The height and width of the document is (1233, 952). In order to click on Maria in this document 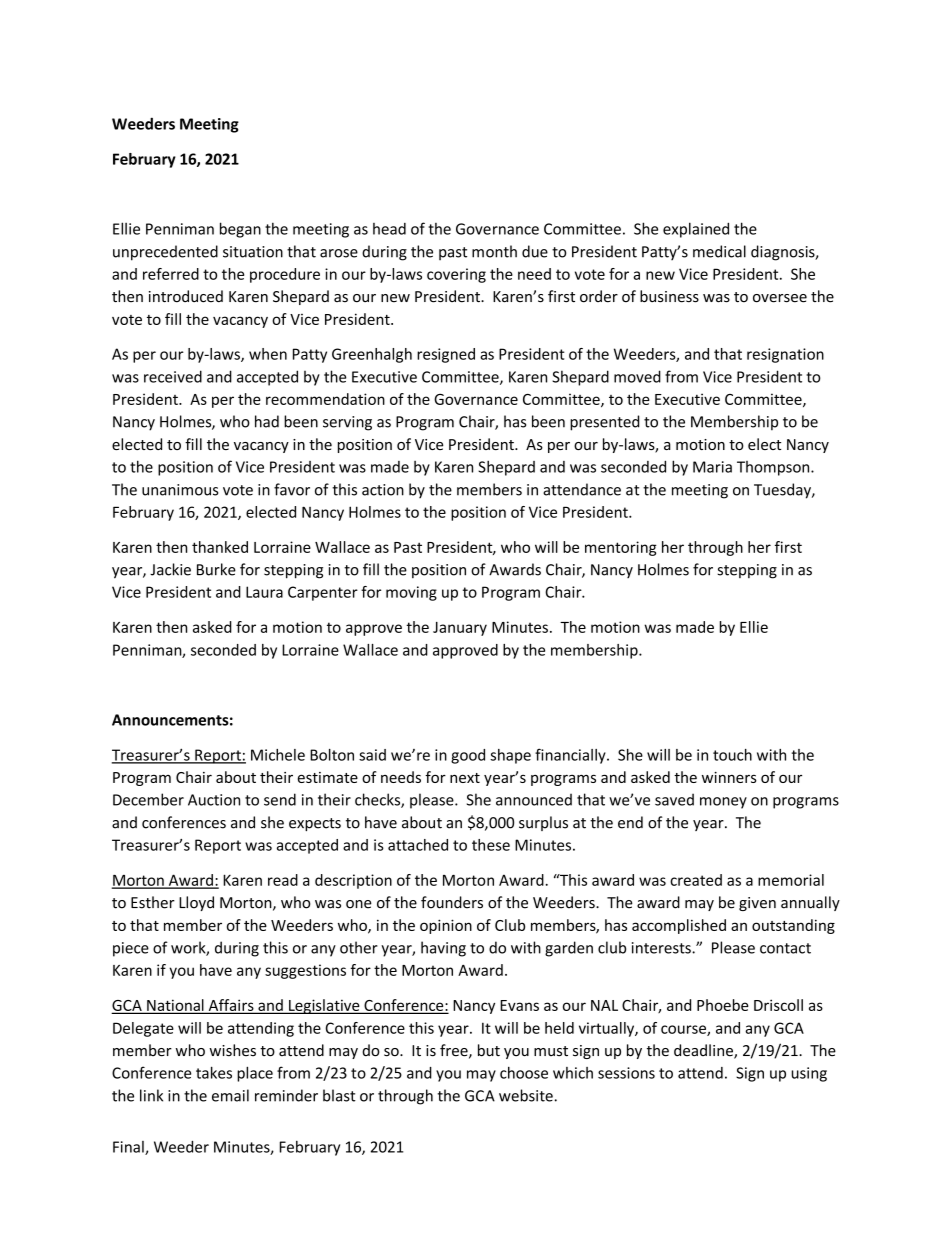, I will do `click(712, 467)`.
